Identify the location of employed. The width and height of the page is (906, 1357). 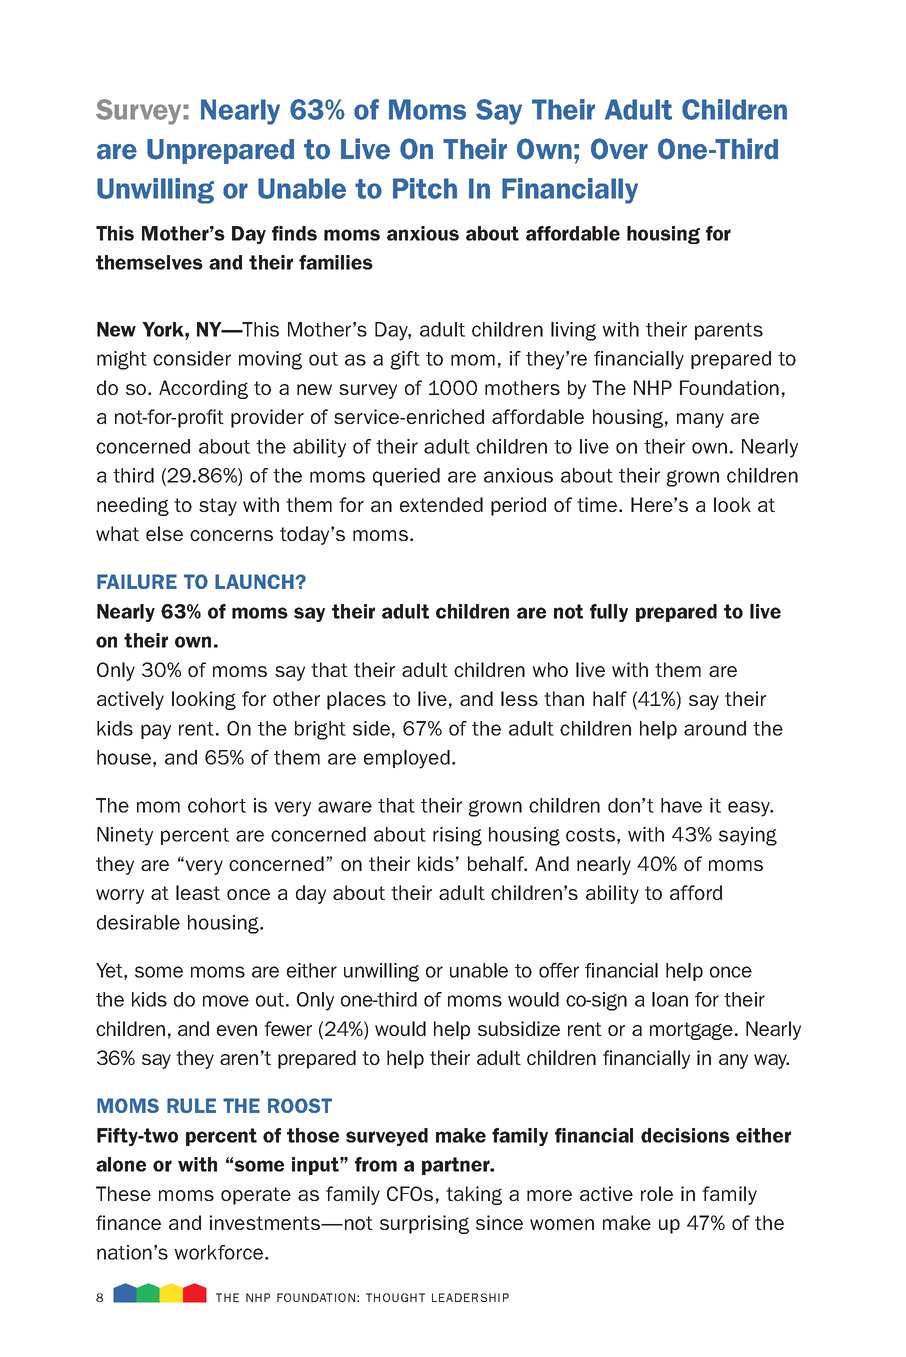
(407, 759).
